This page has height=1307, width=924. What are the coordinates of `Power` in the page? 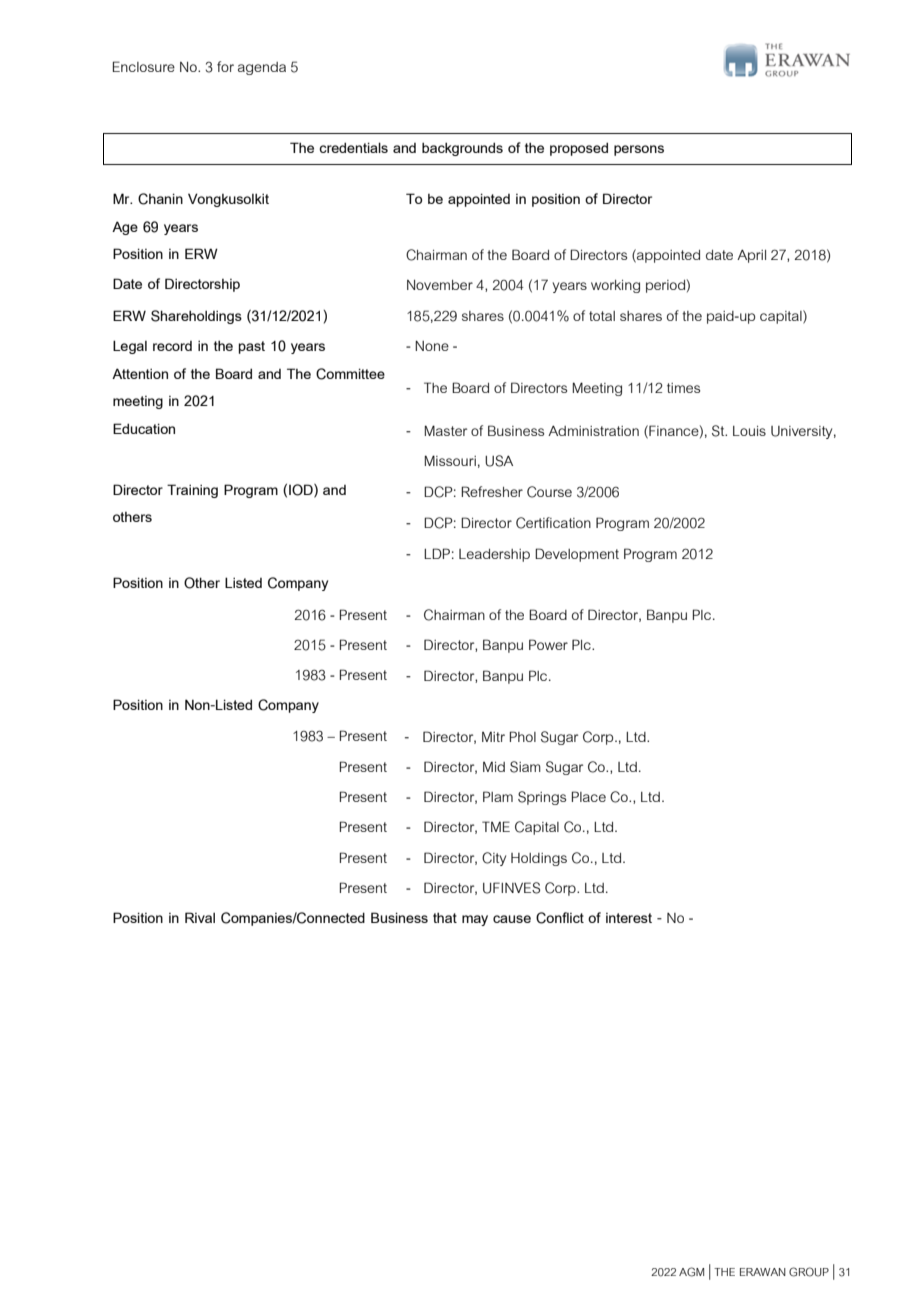 It's located at (548, 644).
